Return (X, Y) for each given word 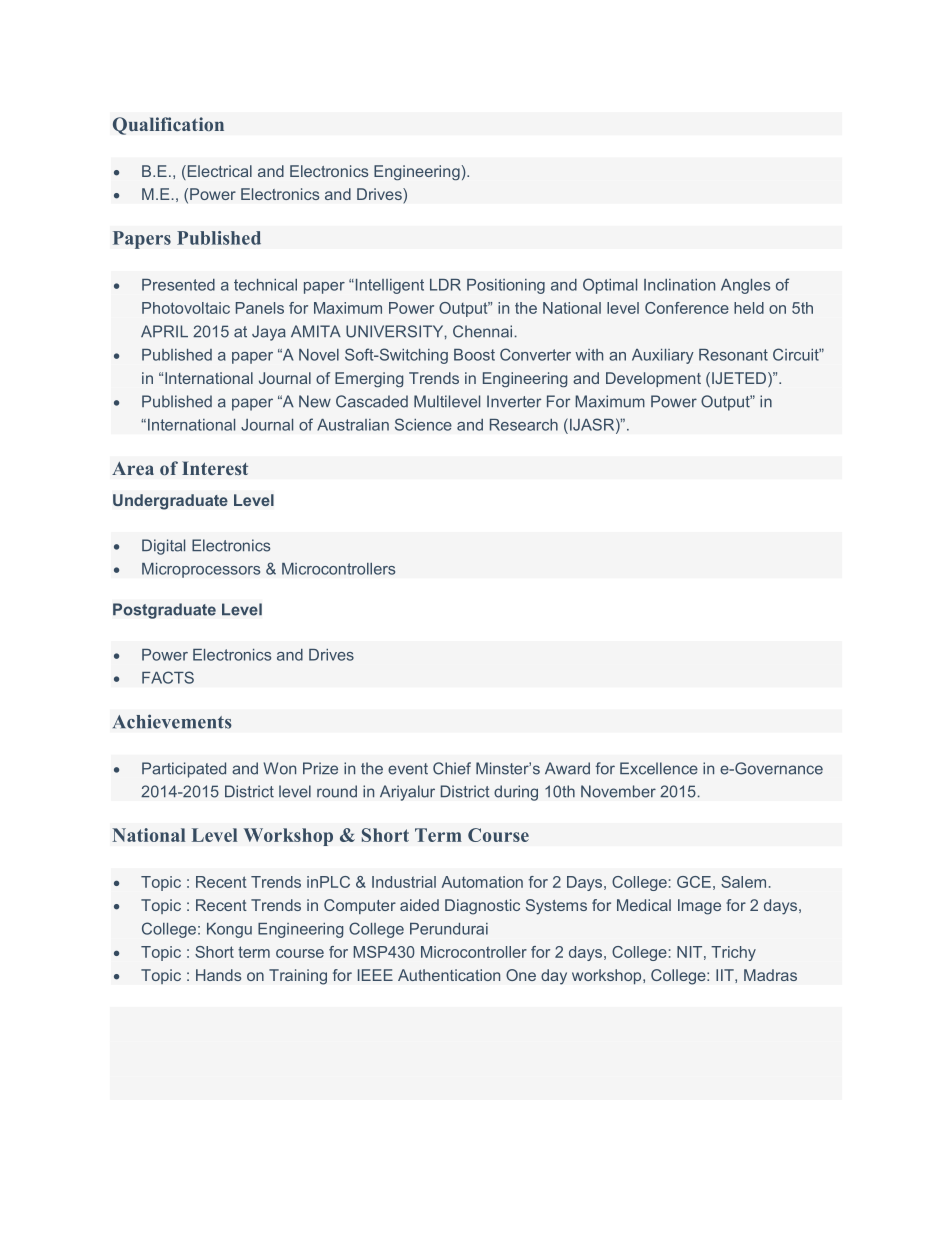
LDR (445, 285)
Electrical (218, 172)
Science (423, 424)
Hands (218, 975)
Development (653, 379)
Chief (452, 768)
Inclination (679, 285)
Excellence (659, 768)
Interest (215, 468)
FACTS (168, 677)
